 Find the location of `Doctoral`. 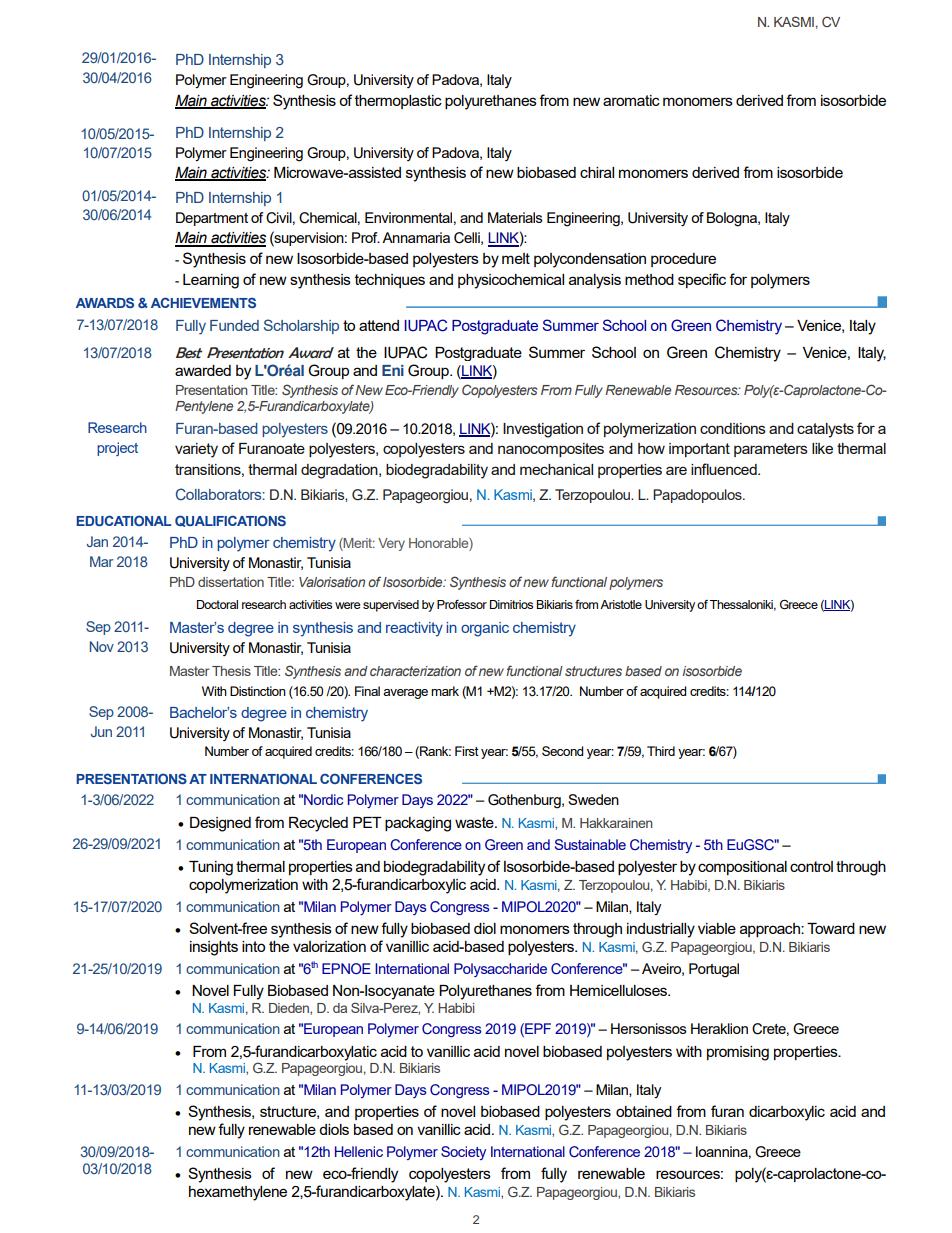

Doctoral is located at coordinates (217, 604).
